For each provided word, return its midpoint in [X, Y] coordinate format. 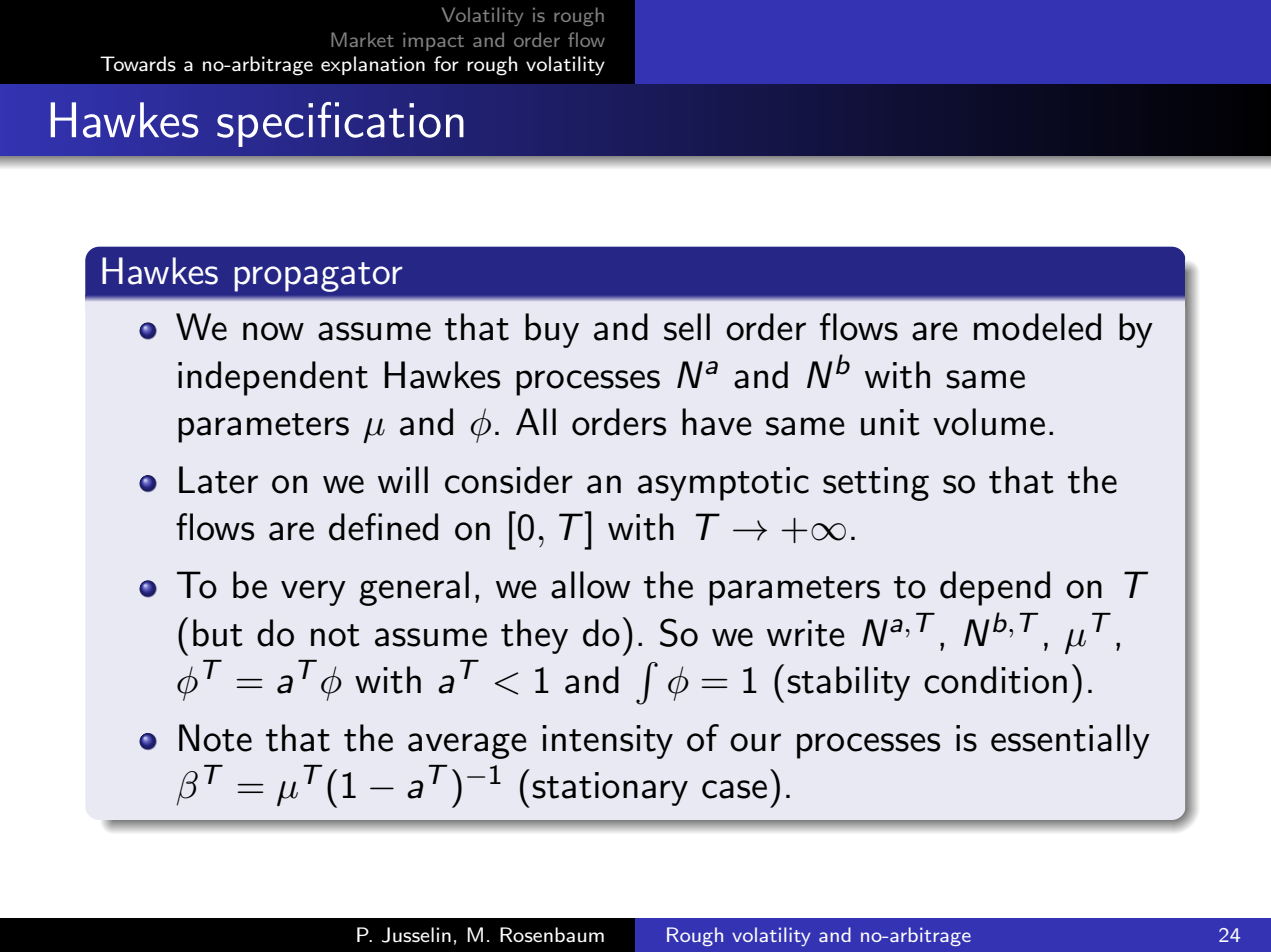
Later [218, 480]
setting [876, 484]
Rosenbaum [552, 935]
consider [509, 480]
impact [433, 42]
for [446, 63]
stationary [610, 789]
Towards [138, 64]
